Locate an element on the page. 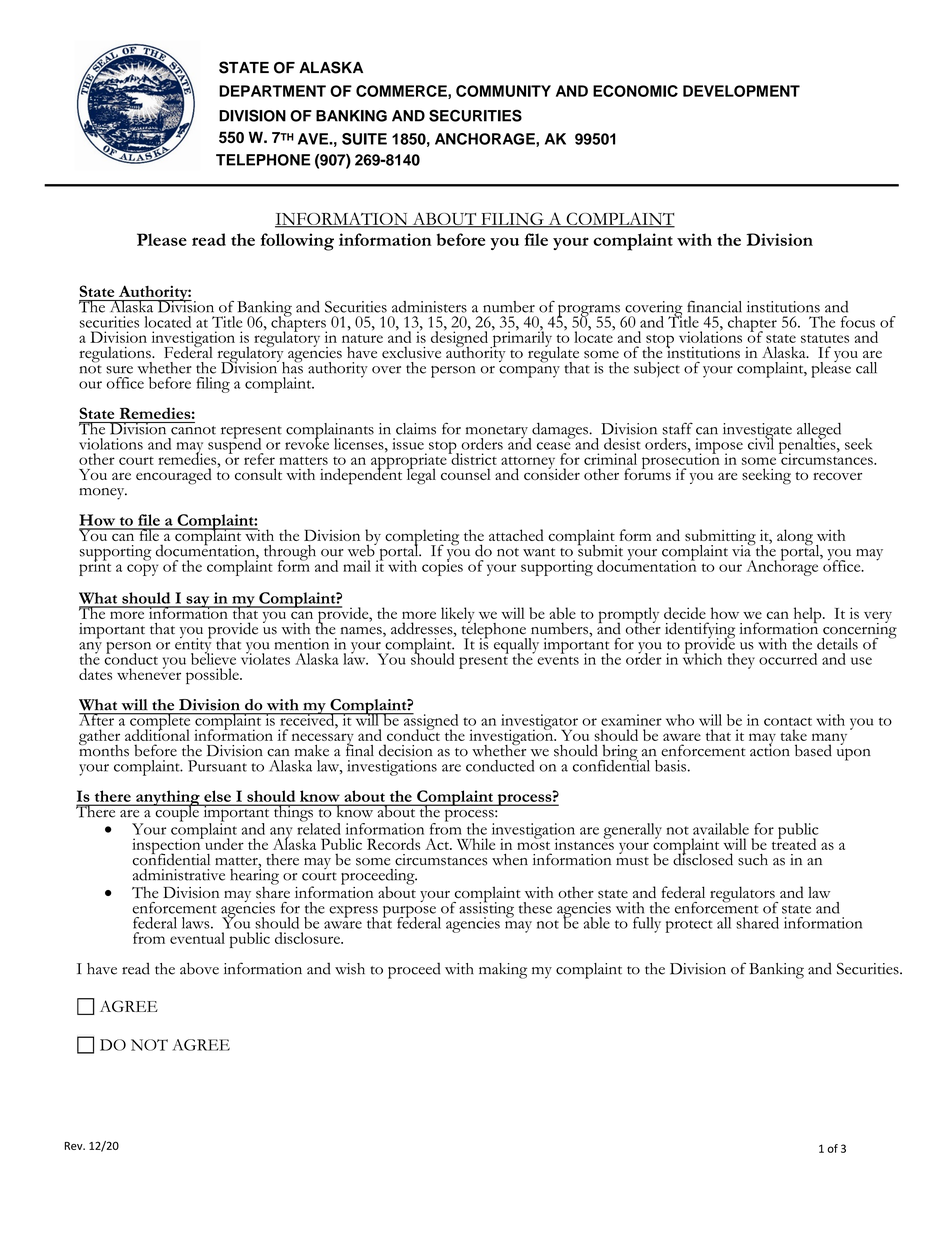 The image size is (952, 1233). COMMUNITY is located at coordinates (503, 91).
